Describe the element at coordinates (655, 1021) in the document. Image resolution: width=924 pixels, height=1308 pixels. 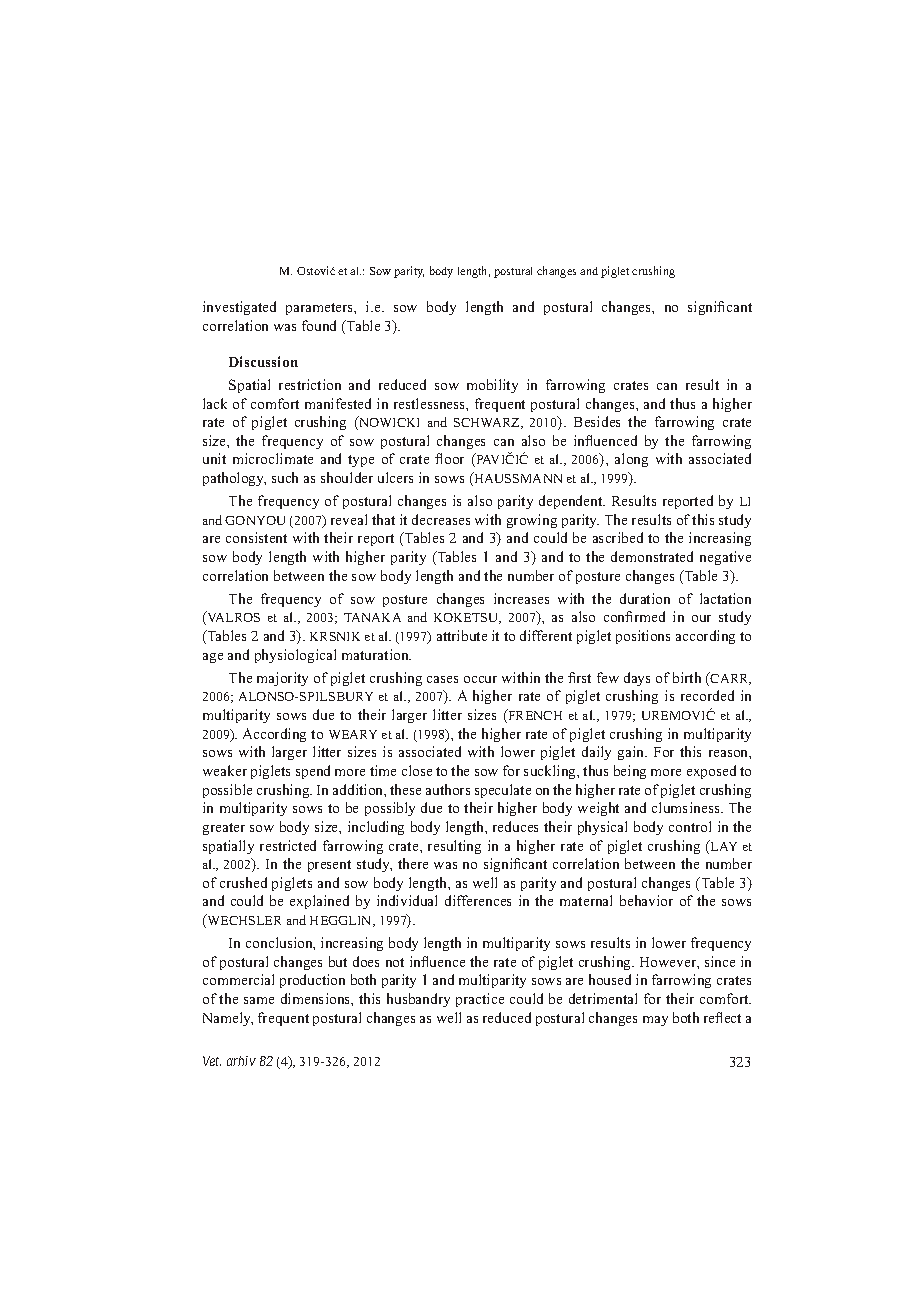
I see `may` at that location.
